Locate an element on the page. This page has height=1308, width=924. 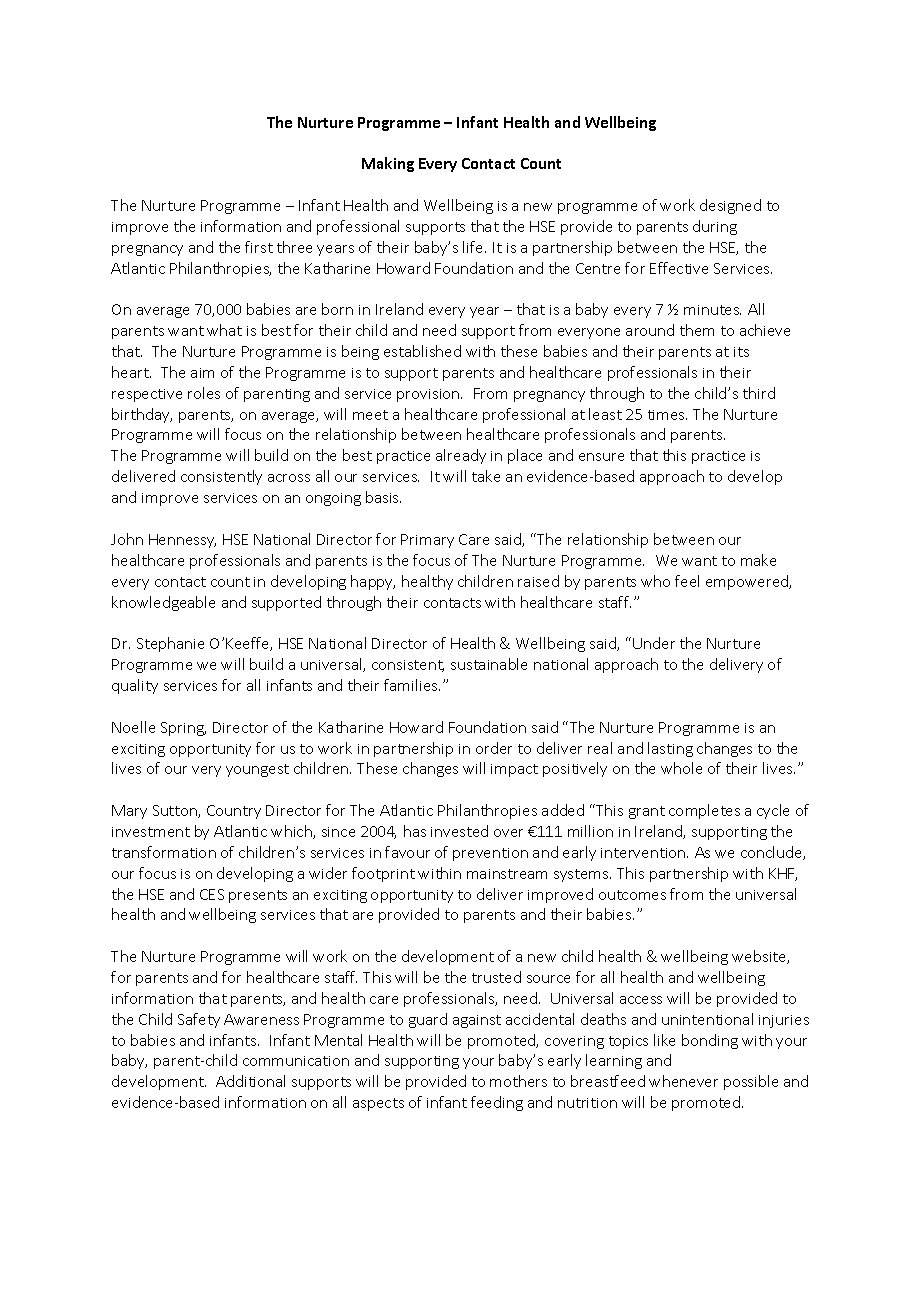
feeding is located at coordinates (497, 1103).
